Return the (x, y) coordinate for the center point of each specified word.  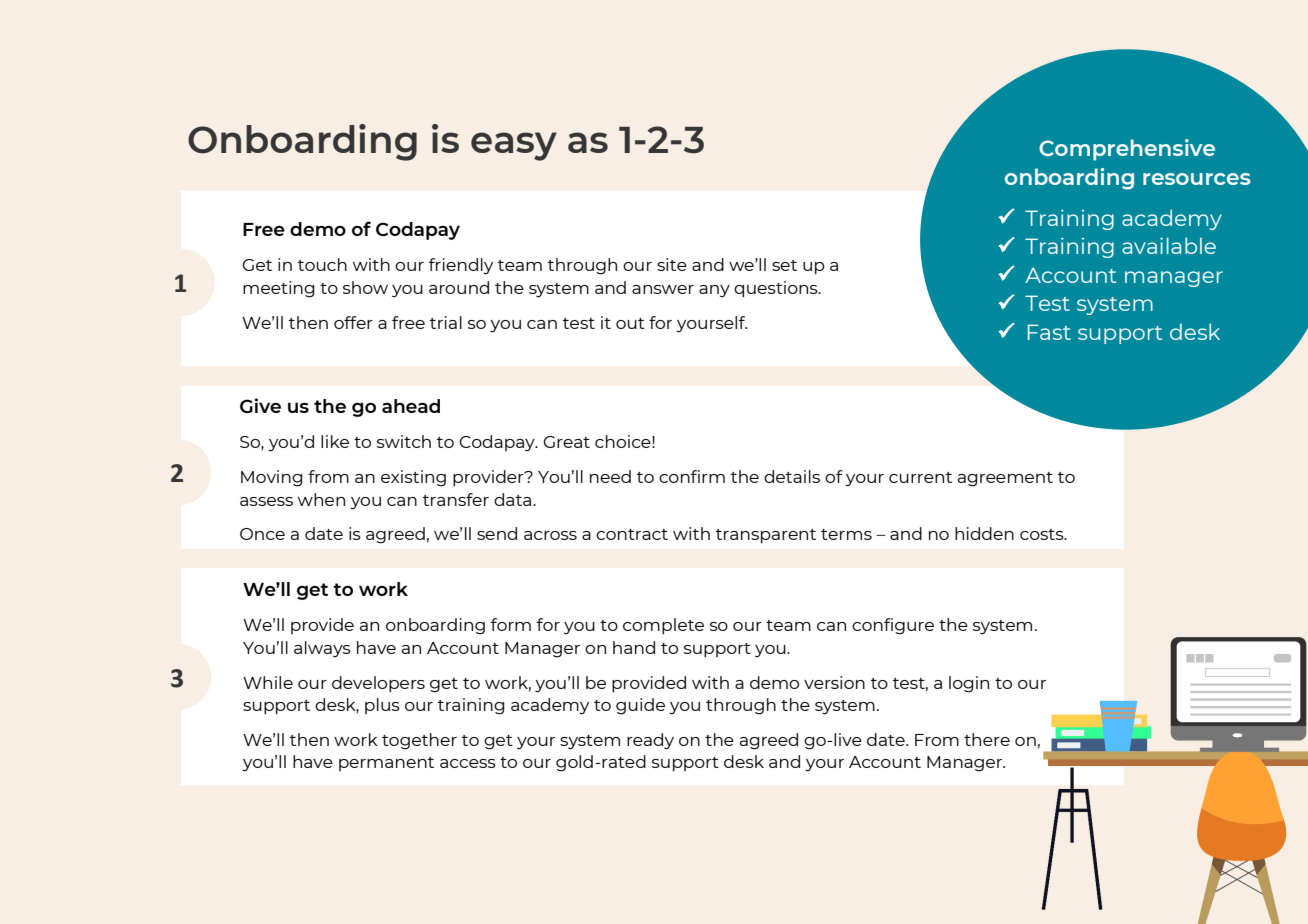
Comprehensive (1127, 150)
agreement (1005, 479)
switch (404, 441)
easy (514, 146)
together (419, 741)
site (672, 264)
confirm (692, 476)
